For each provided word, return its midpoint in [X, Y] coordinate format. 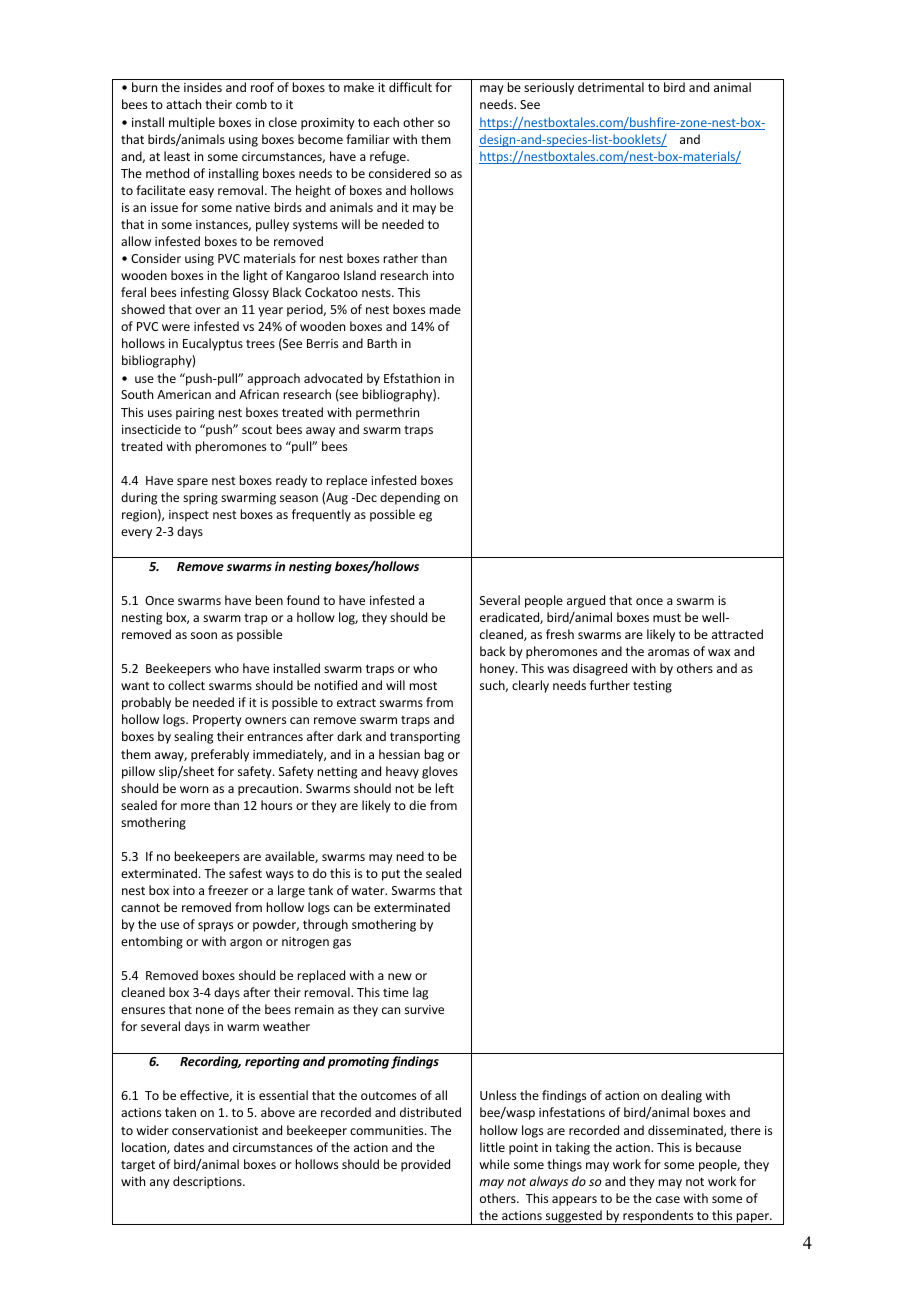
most [423, 685]
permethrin [387, 413]
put [391, 875]
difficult [410, 87]
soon [204, 635]
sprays [215, 927]
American [184, 394]
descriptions [208, 1182]
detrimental [611, 87]
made [445, 309]
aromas [668, 652]
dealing [681, 1096]
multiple [192, 123]
